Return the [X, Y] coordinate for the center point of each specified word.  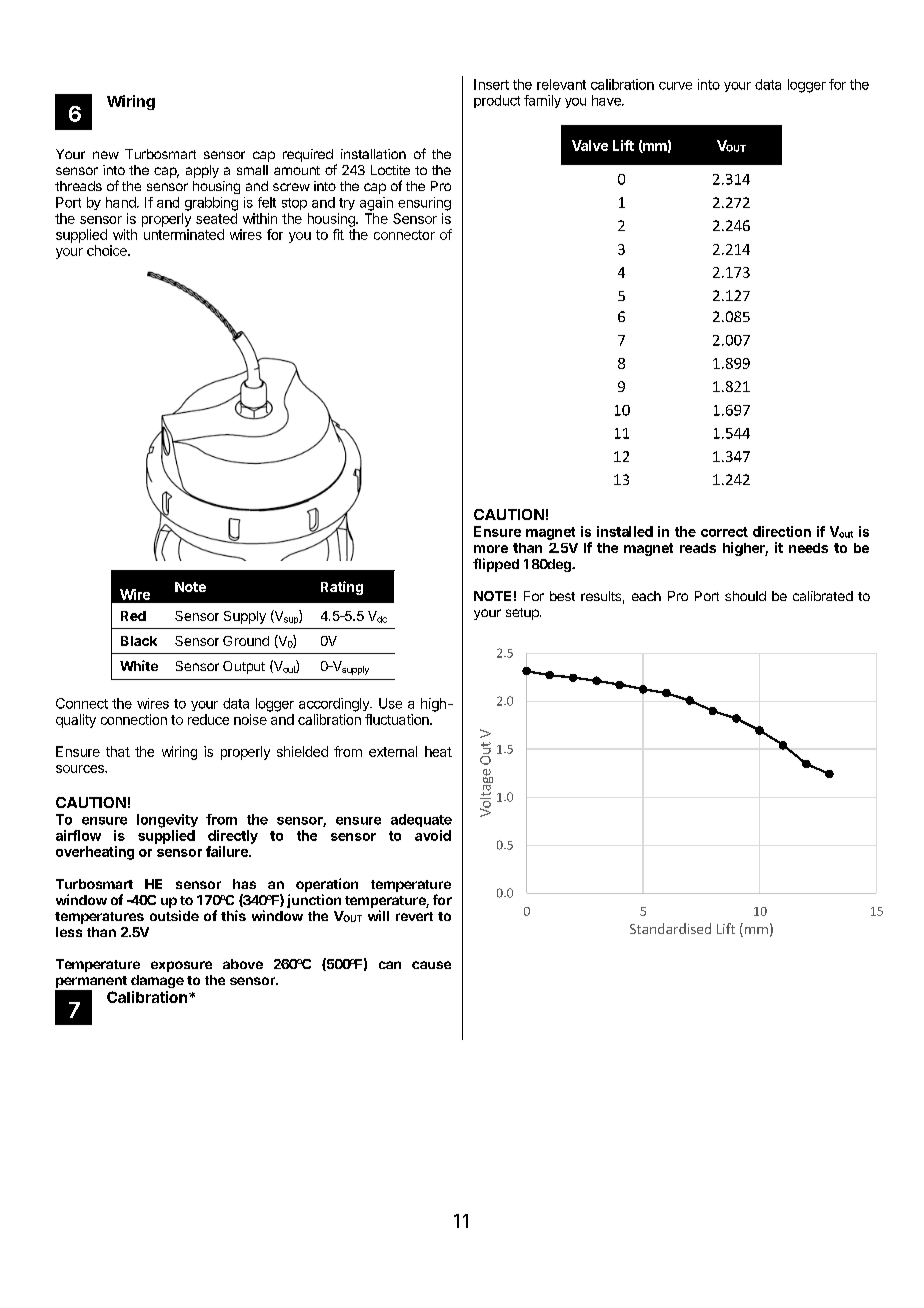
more [491, 549]
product [497, 101]
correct [724, 532]
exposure [181, 966]
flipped [496, 565]
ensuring [424, 204]
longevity [167, 821]
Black [139, 641]
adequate [421, 820]
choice [108, 250]
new [106, 155]
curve [675, 86]
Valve [590, 145]
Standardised [670, 928]
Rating [342, 588]
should [745, 596]
